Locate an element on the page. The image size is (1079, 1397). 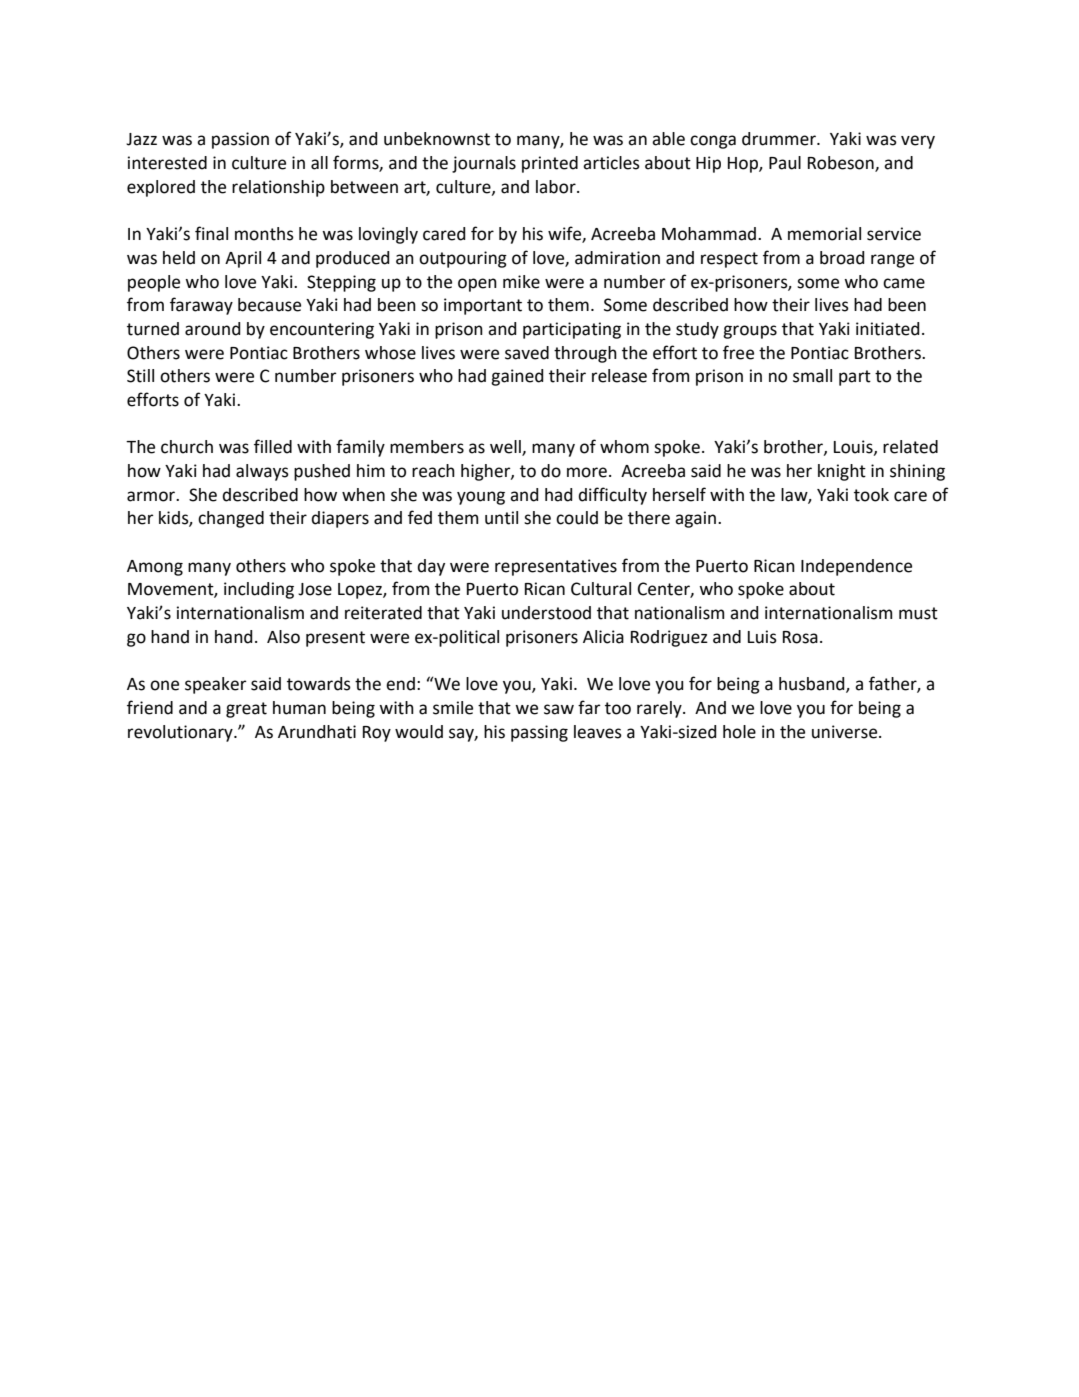
mike is located at coordinates (521, 282).
